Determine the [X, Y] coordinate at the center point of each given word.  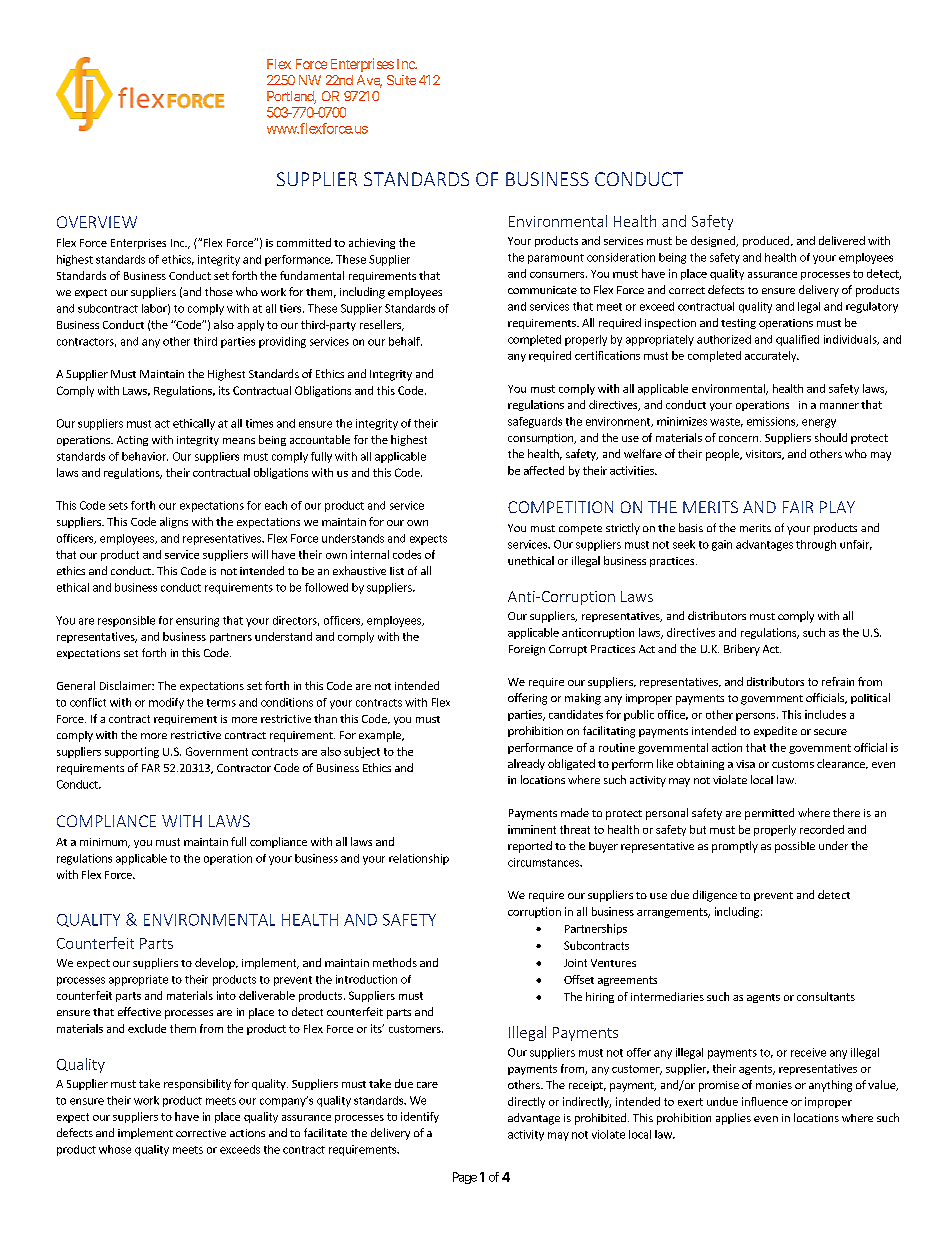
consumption [541, 439]
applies [733, 1119]
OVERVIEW [97, 222]
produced [767, 241]
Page [465, 1178]
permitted [769, 814]
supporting [132, 752]
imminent [532, 829]
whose [115, 1149]
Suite [401, 80]
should [831, 437]
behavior [145, 456]
